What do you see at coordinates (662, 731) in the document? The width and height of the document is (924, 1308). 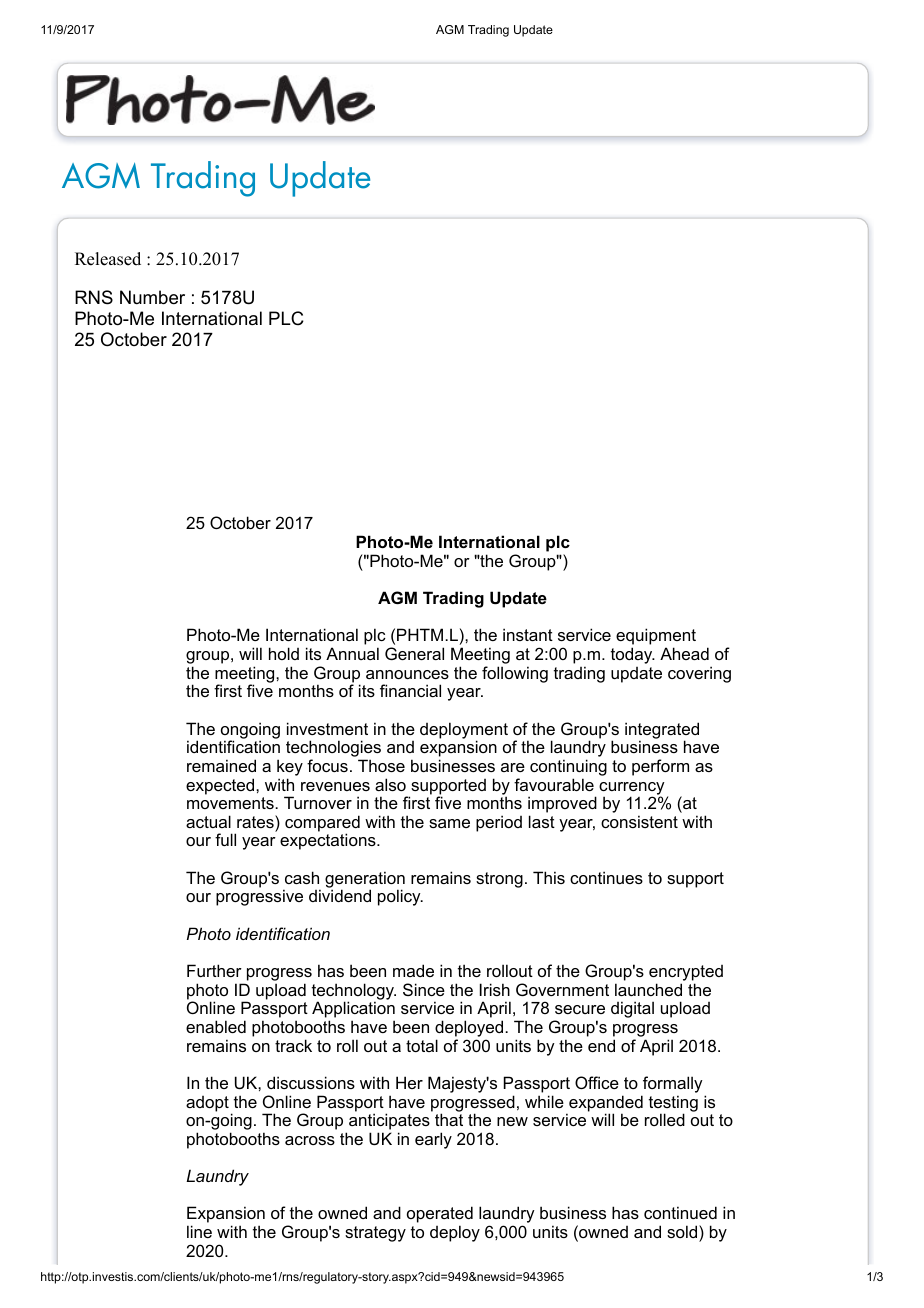 I see `integrated` at bounding box center [662, 731].
